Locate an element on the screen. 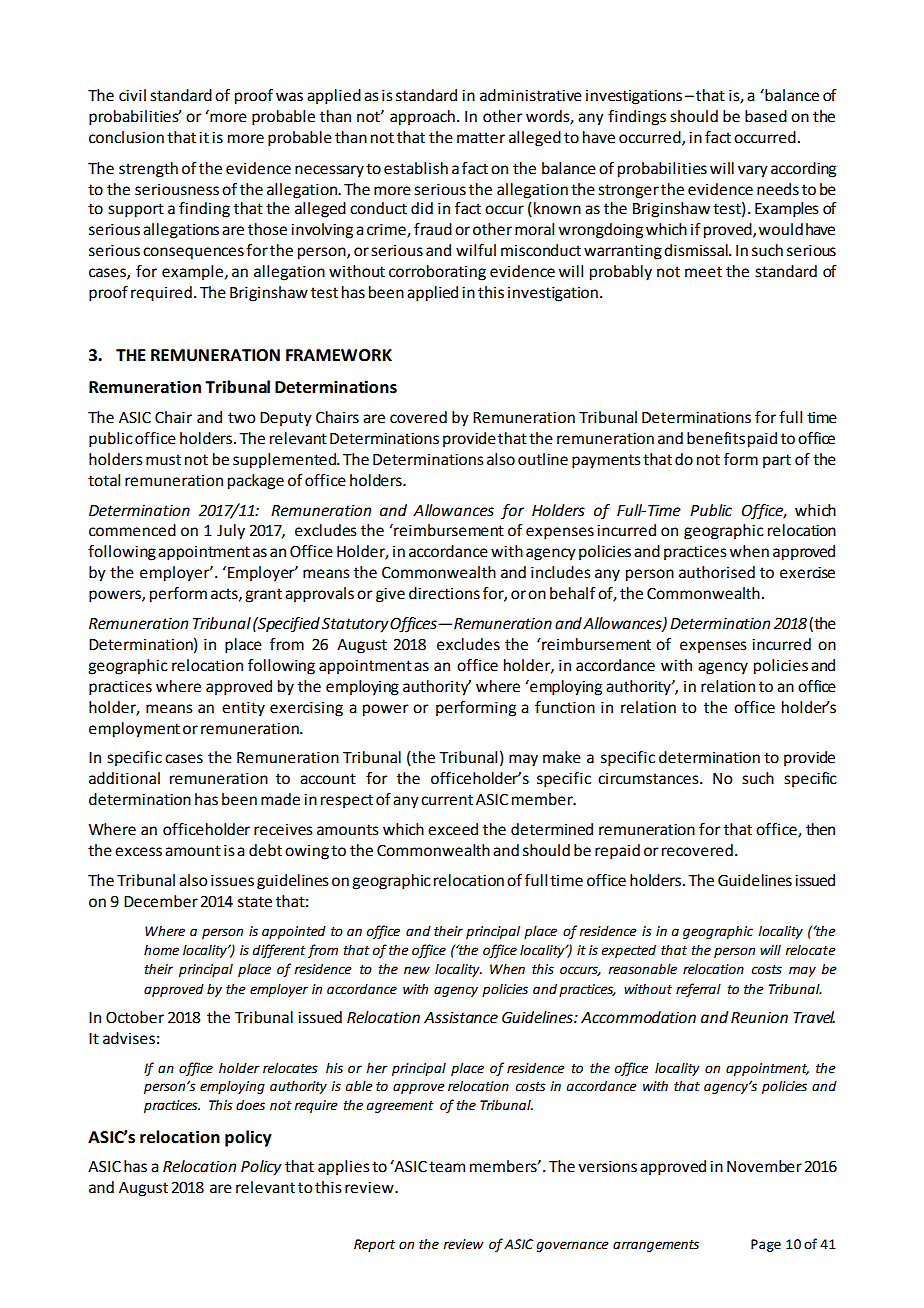  excess is located at coordinates (138, 852).
